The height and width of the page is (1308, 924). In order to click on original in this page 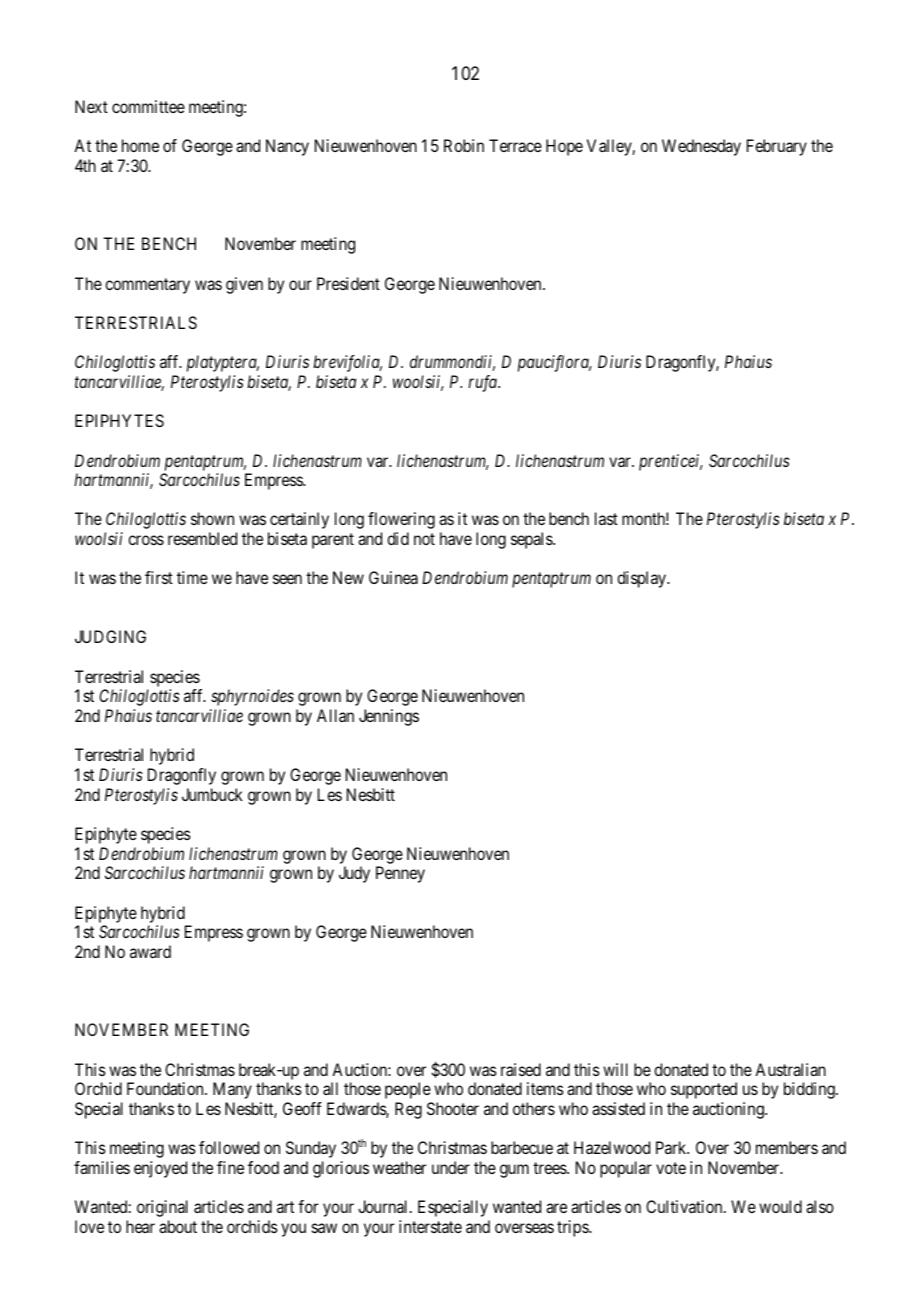, I will do `click(162, 1208)`.
